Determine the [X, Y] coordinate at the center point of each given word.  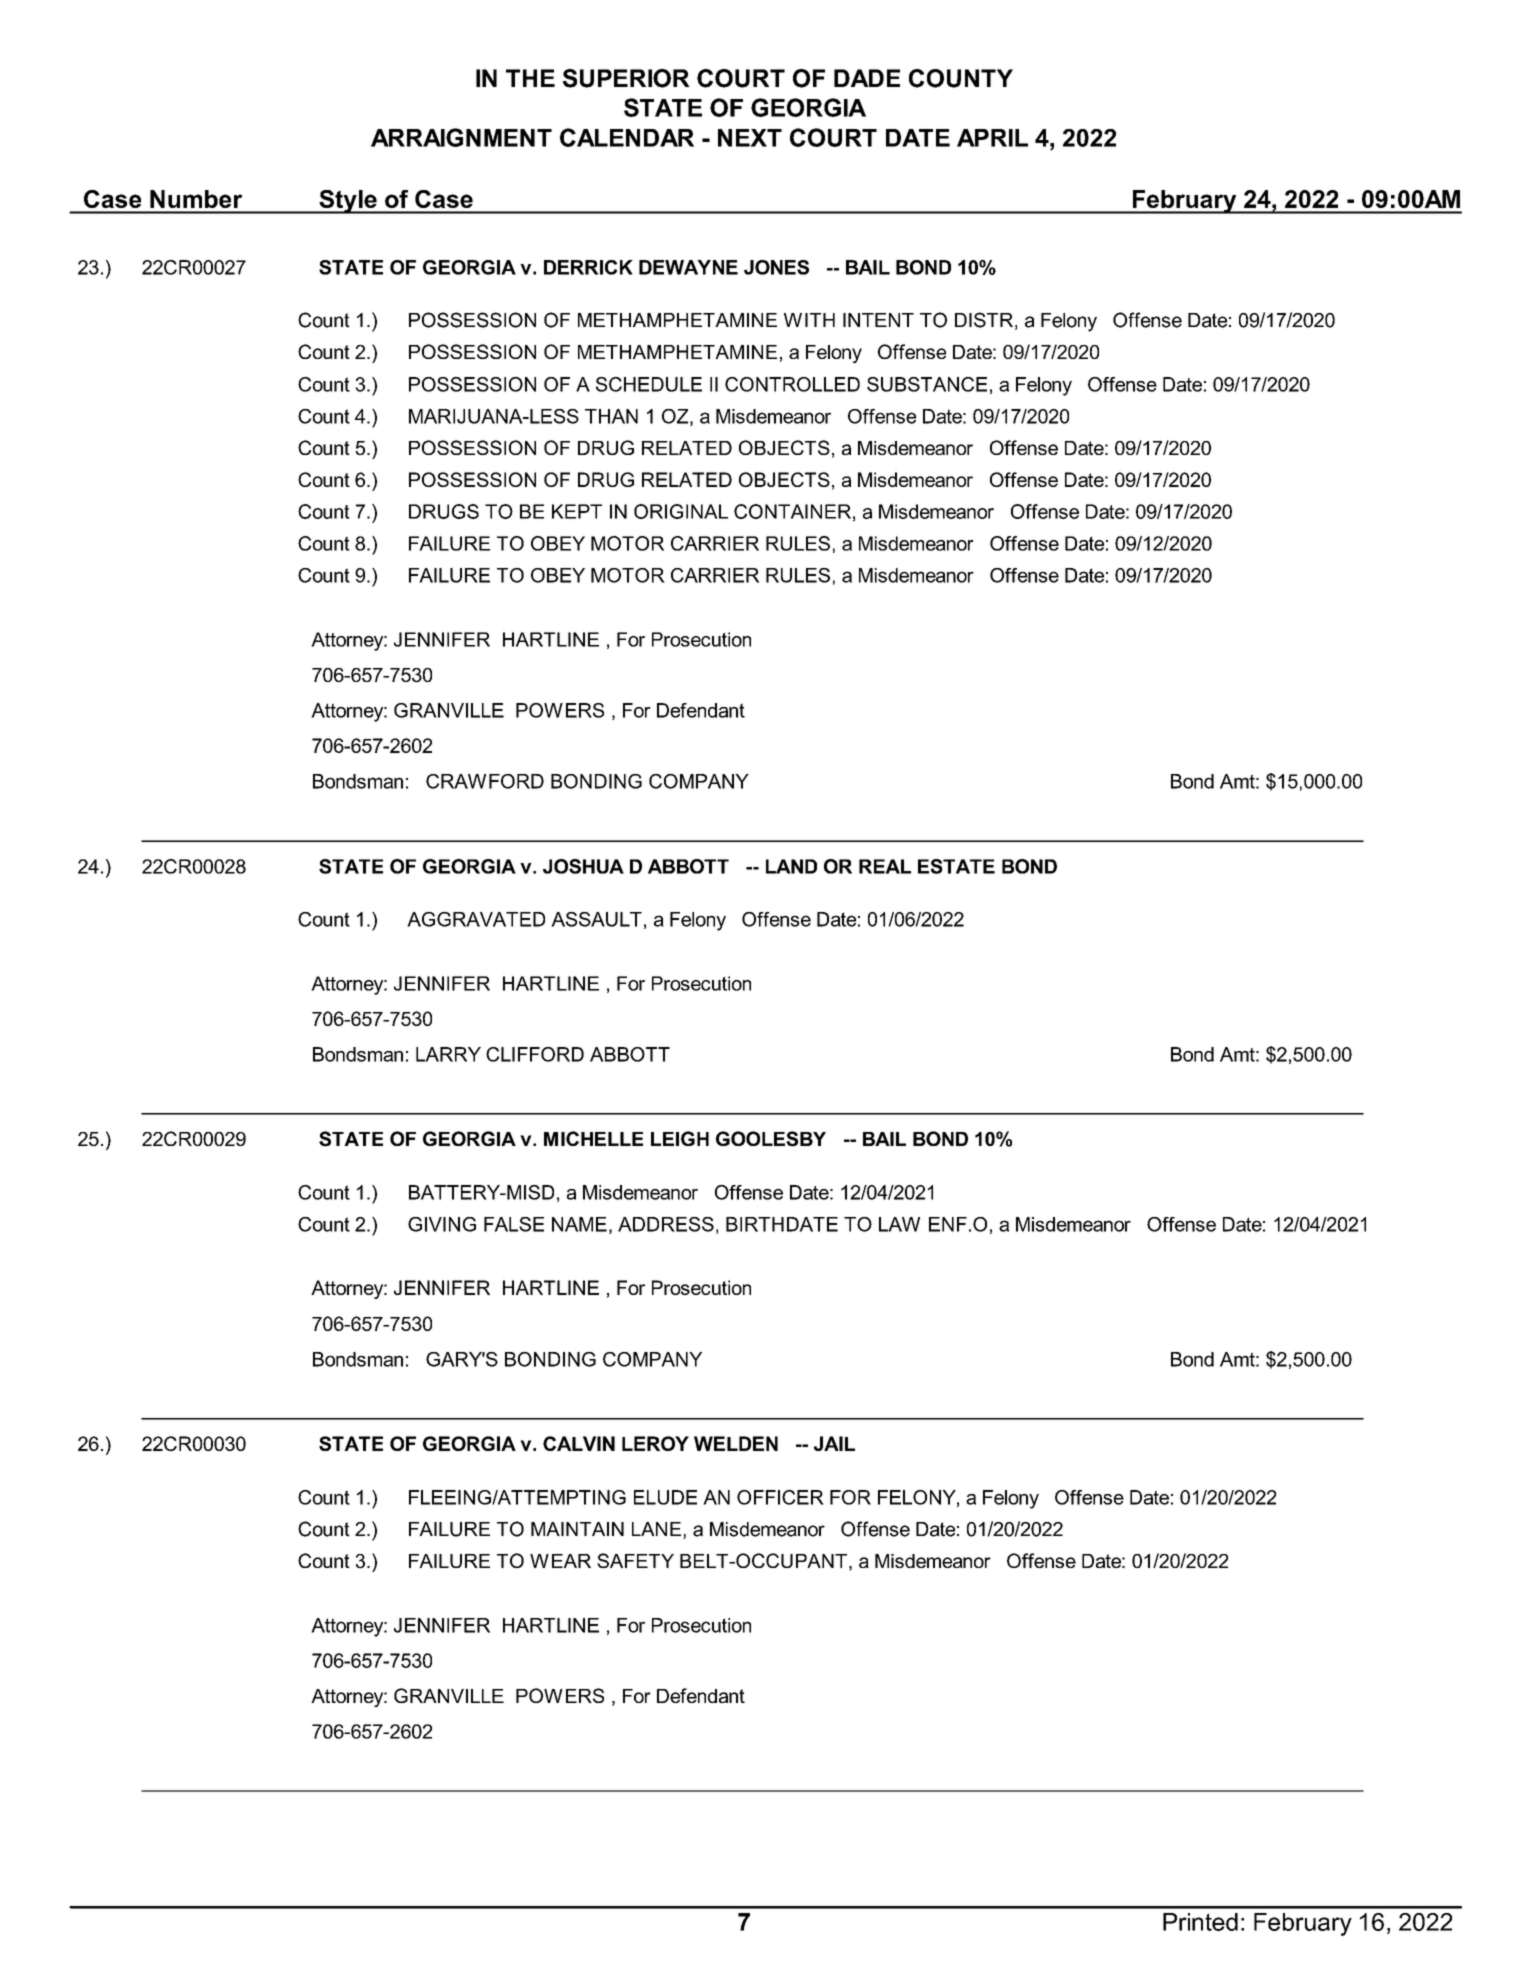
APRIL [992, 138]
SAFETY [635, 1560]
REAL [885, 866]
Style [348, 202]
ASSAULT [596, 919]
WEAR [560, 1561]
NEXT [750, 138]
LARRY [448, 1054]
